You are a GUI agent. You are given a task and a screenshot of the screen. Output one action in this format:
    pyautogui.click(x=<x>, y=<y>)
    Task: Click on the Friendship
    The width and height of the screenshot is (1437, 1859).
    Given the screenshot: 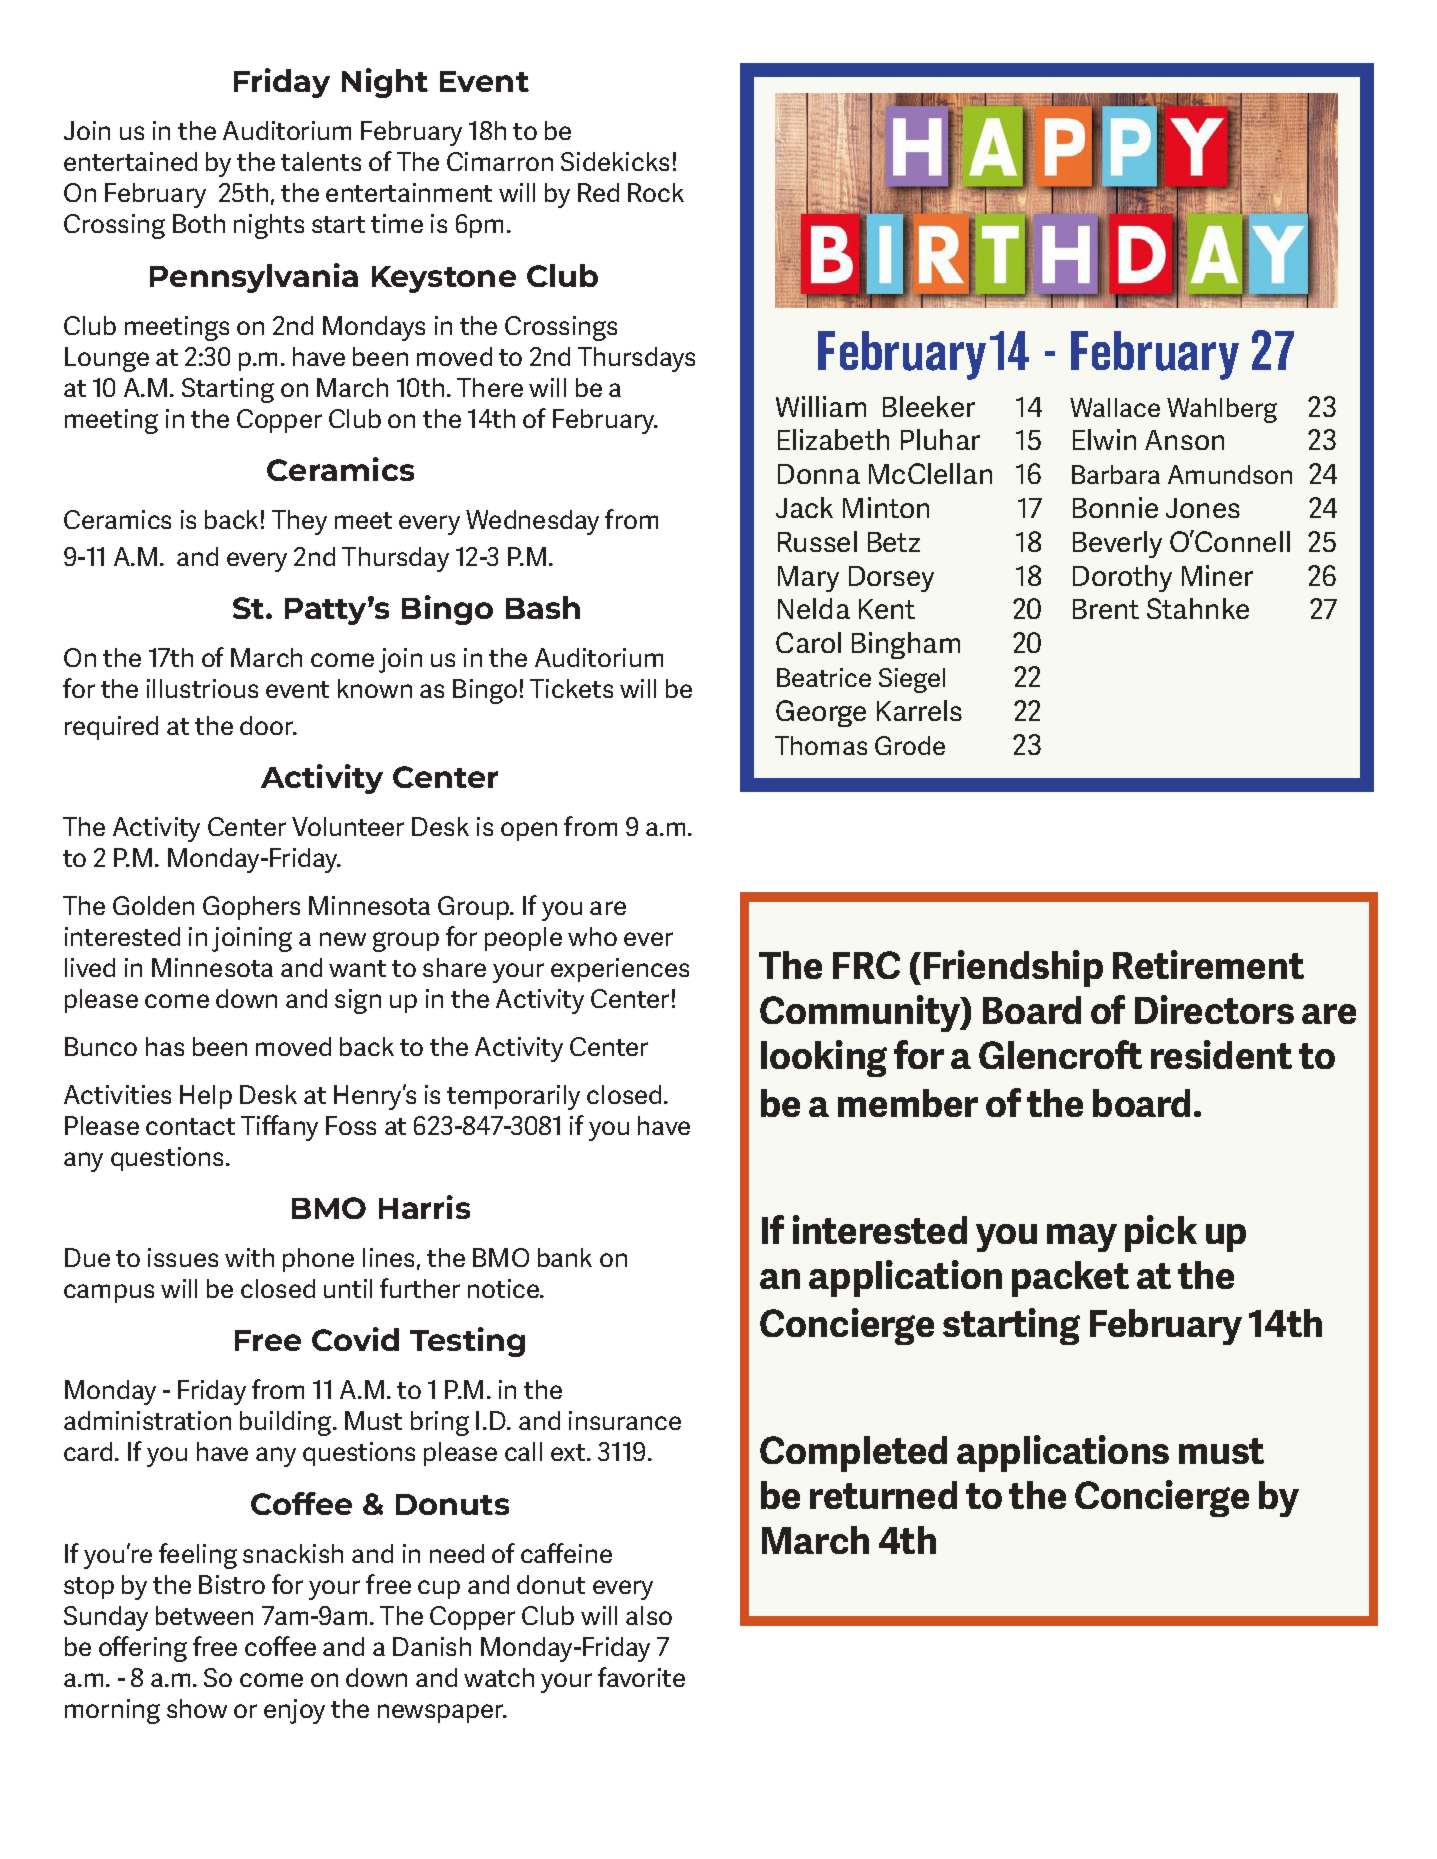 What is the action you would take?
    pyautogui.click(x=1013, y=968)
